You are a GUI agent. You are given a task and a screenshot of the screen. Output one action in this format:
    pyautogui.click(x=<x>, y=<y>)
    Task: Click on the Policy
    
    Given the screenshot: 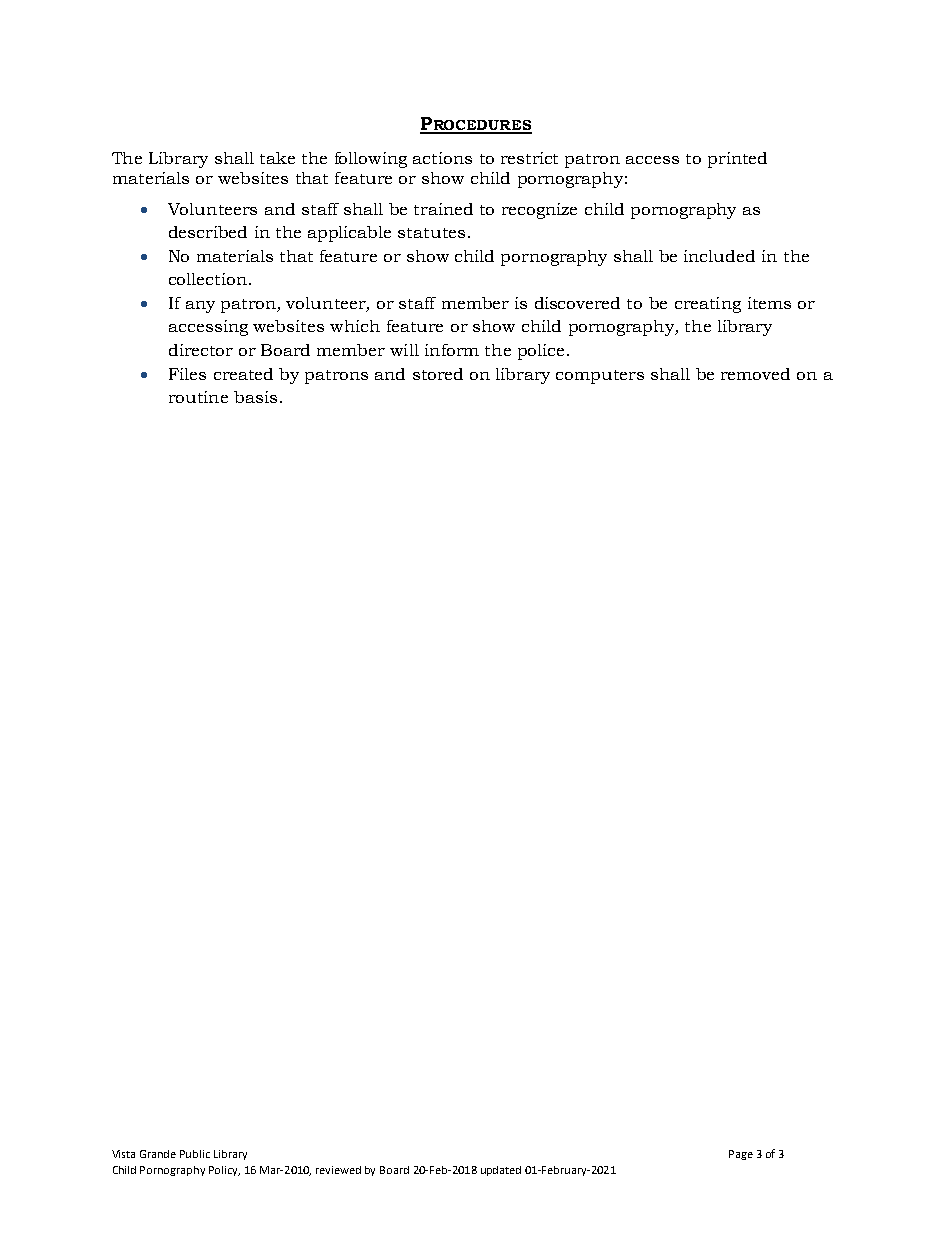 What is the action you would take?
    pyautogui.click(x=224, y=1171)
